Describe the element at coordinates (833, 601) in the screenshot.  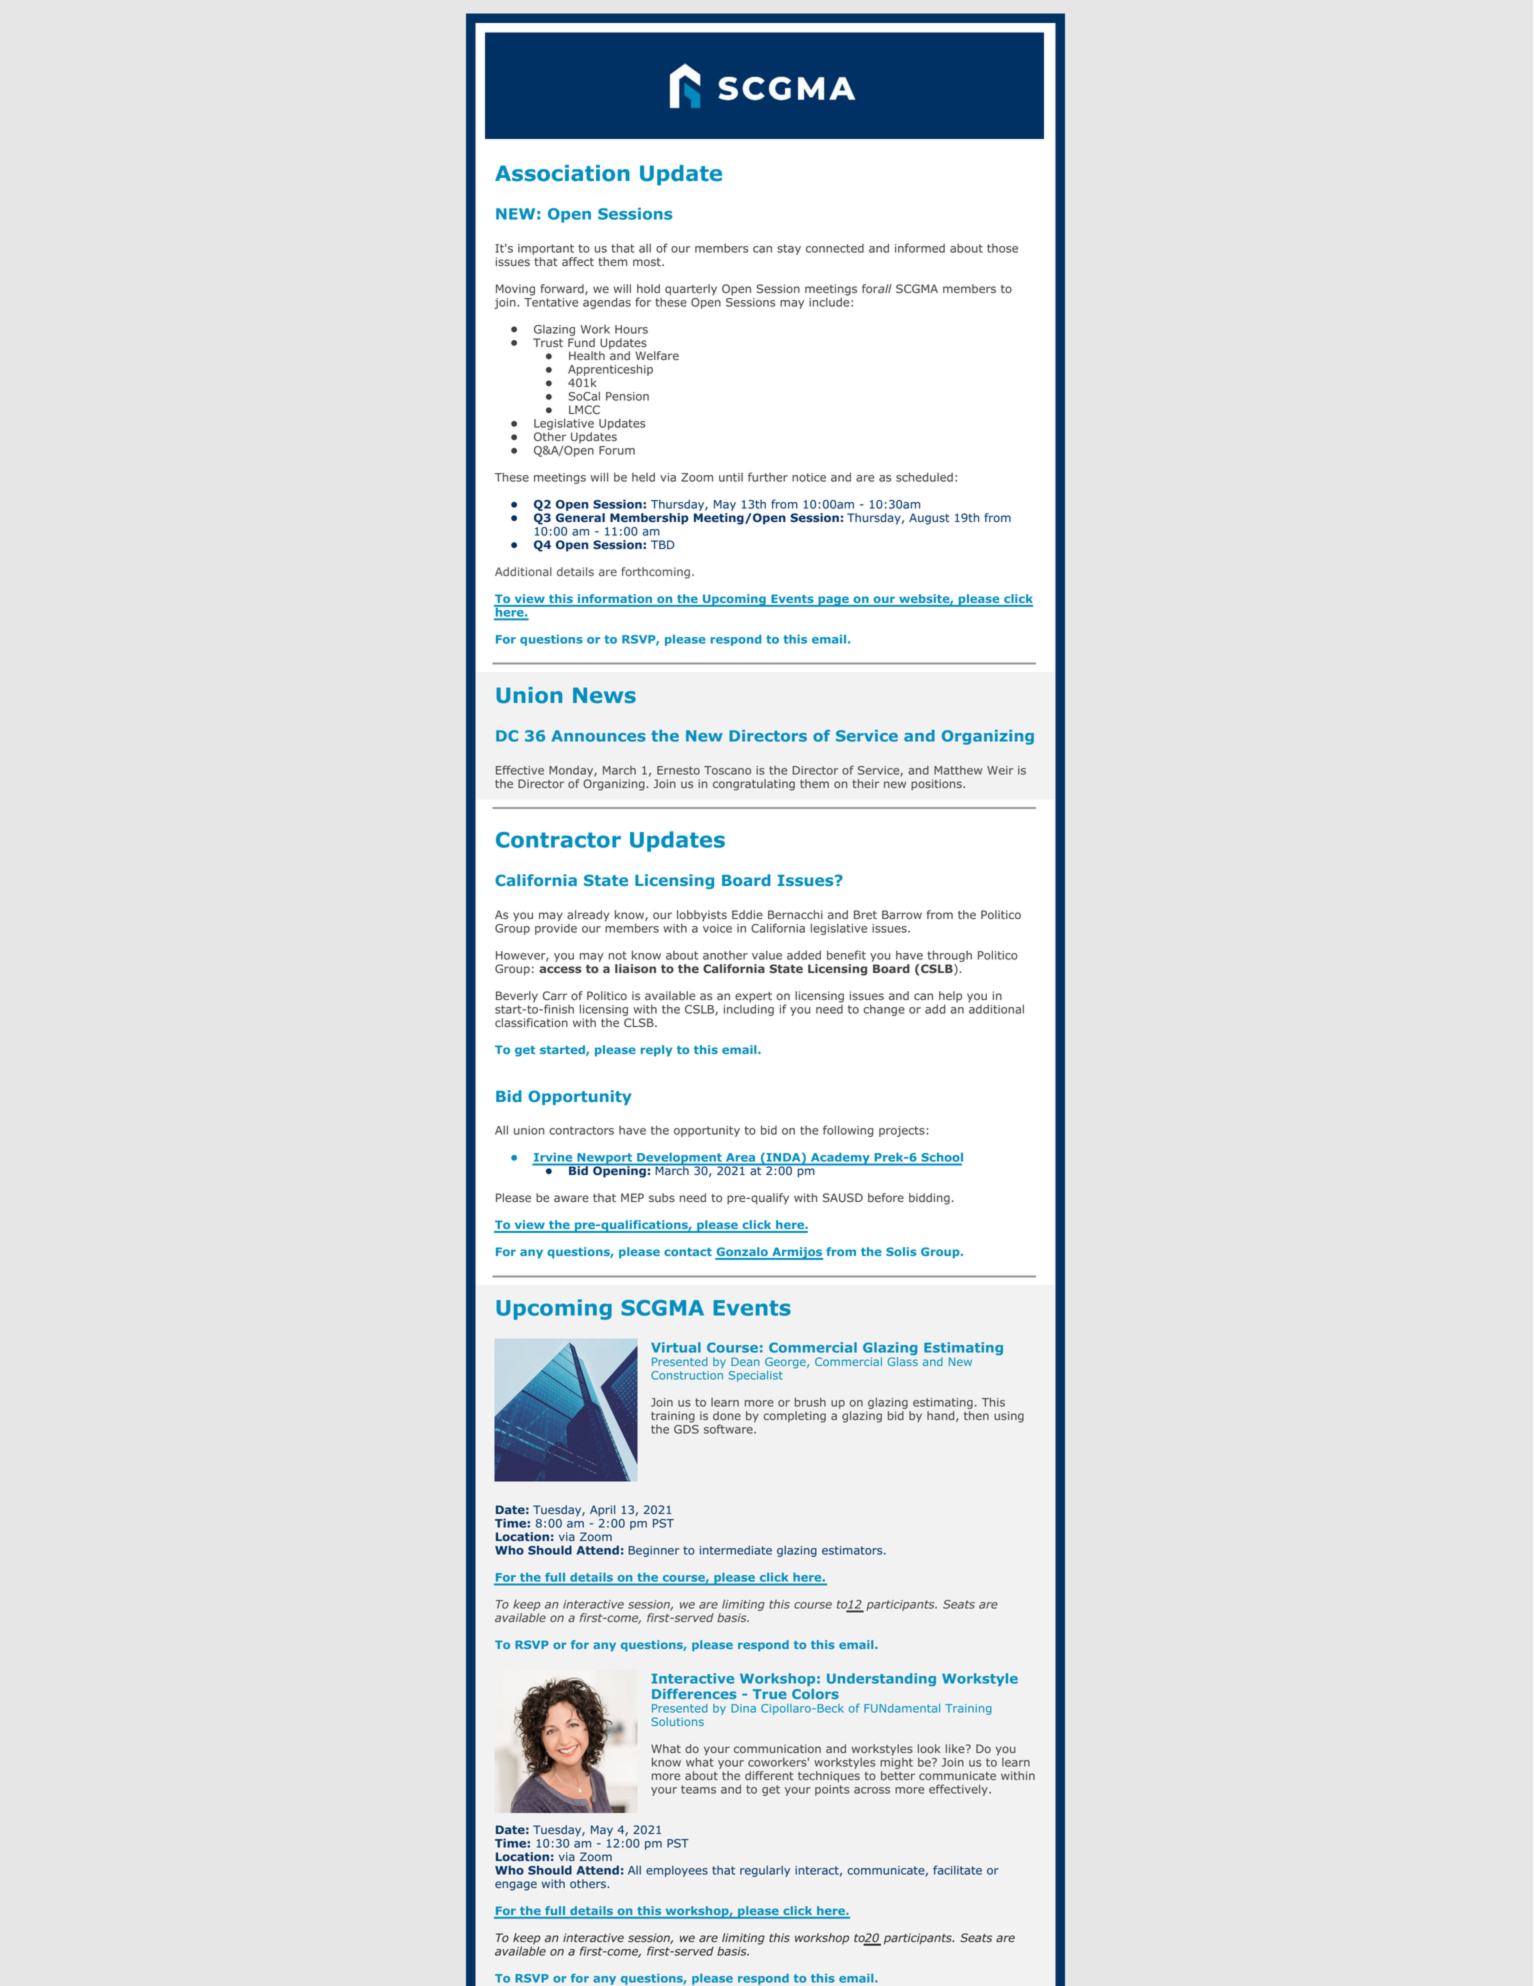
I see `page` at that location.
